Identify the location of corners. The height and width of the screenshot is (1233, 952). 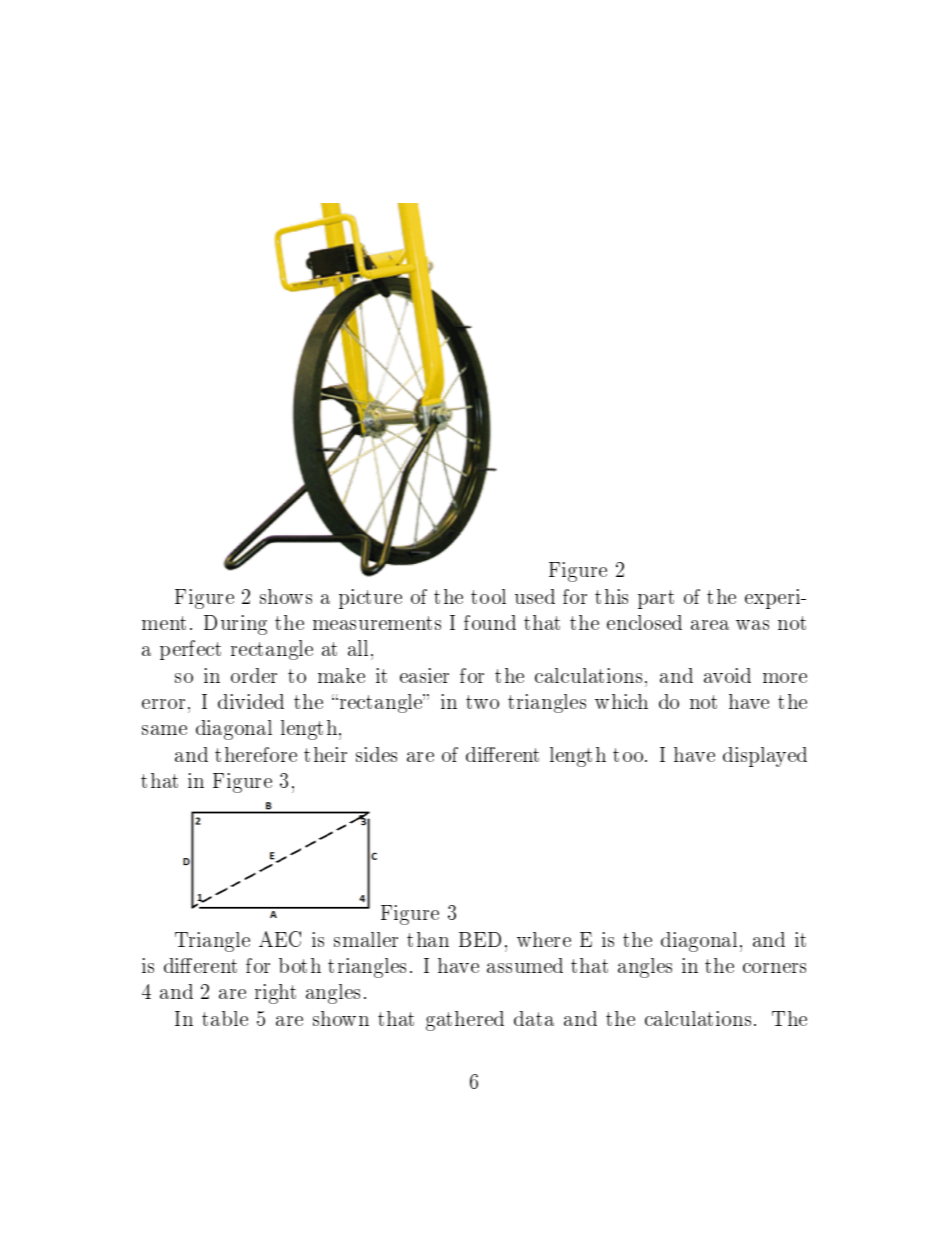
(774, 968).
